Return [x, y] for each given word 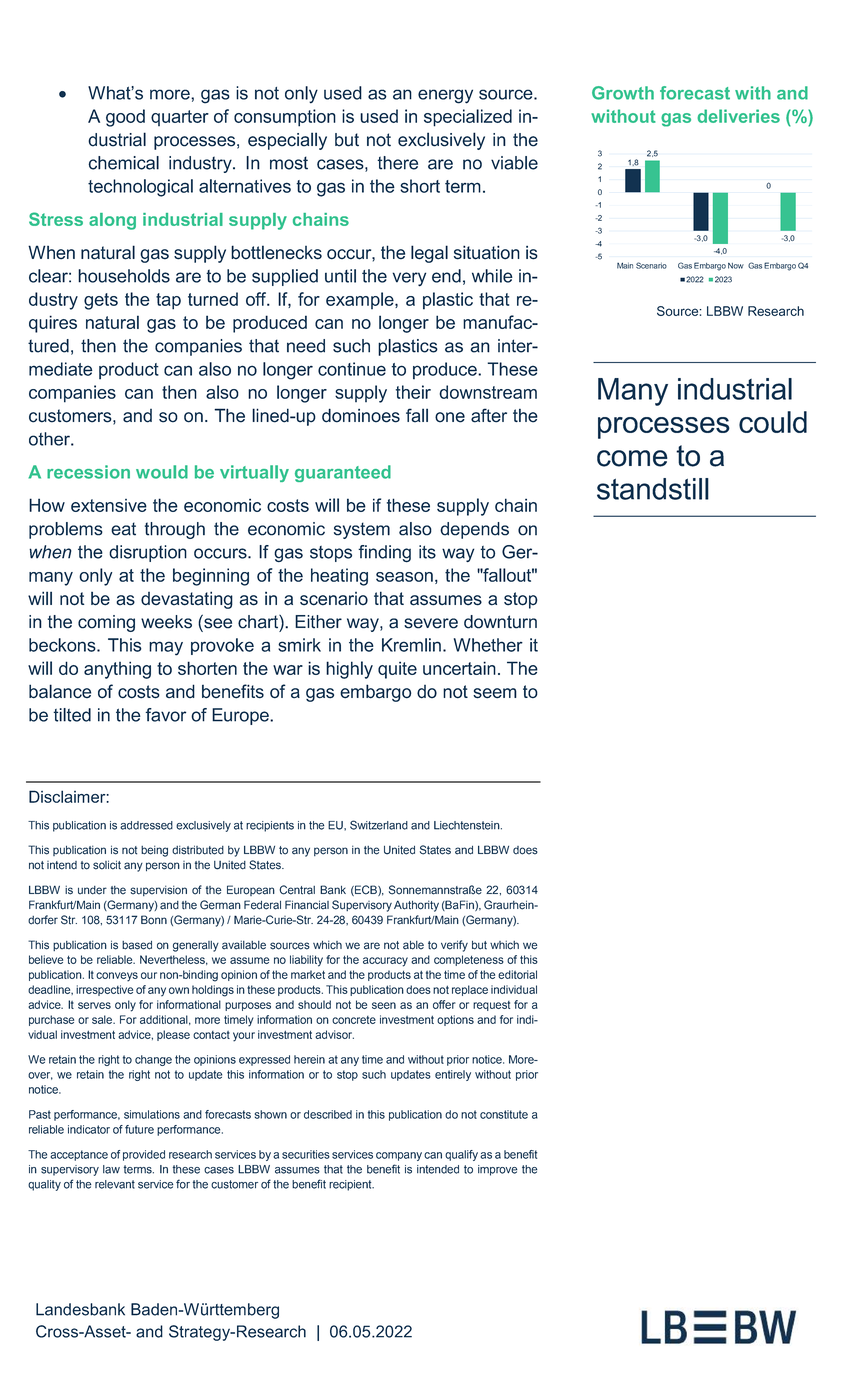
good [125, 118]
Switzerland [379, 825]
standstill [653, 489]
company [399, 1156]
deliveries [738, 116]
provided [144, 1155]
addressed [146, 825]
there [397, 163]
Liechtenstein [468, 825]
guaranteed [343, 473]
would [162, 472]
